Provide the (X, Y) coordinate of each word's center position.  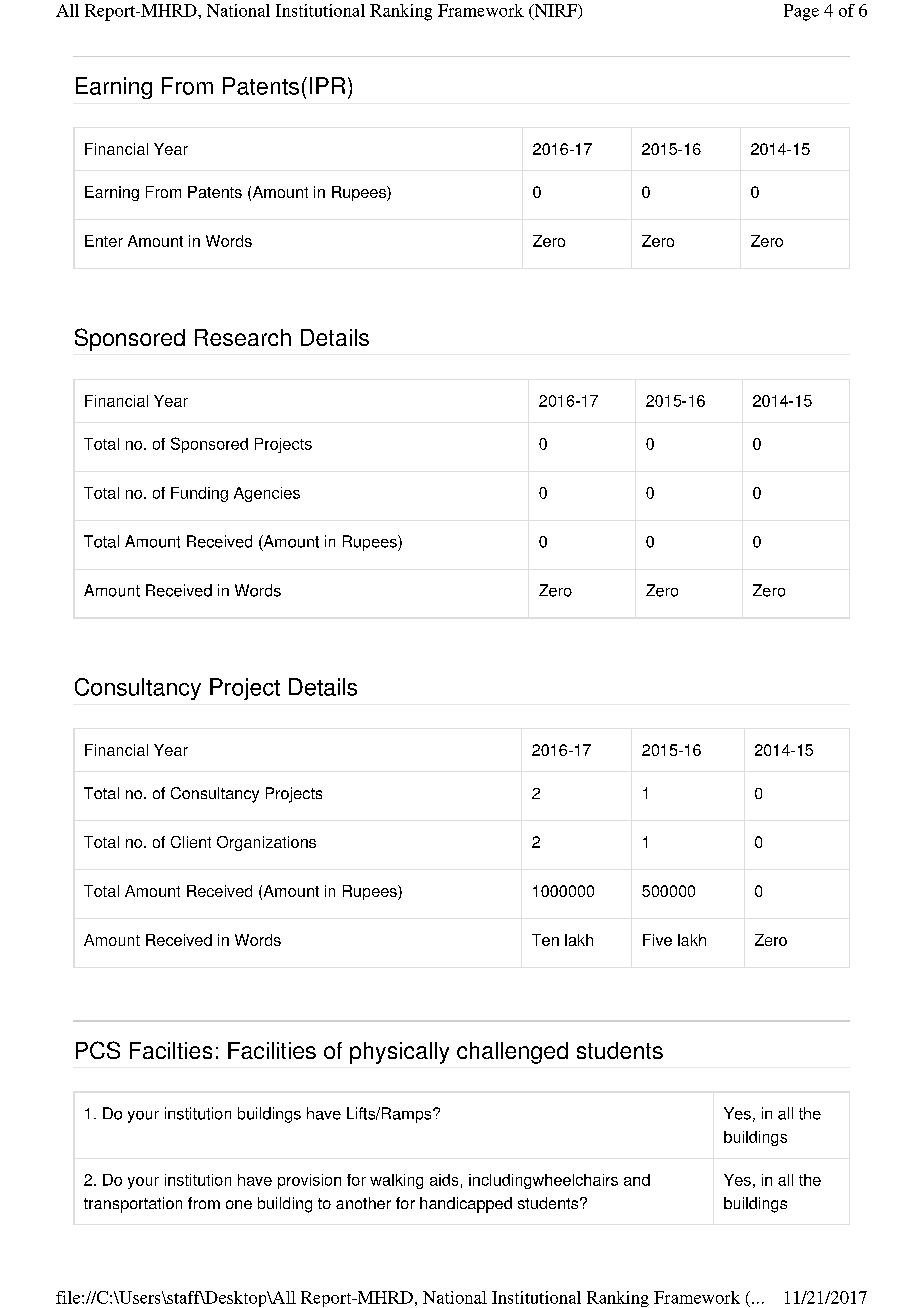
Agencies (267, 494)
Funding (199, 494)
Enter (104, 241)
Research (243, 337)
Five (657, 940)
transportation (133, 1205)
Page (801, 12)
